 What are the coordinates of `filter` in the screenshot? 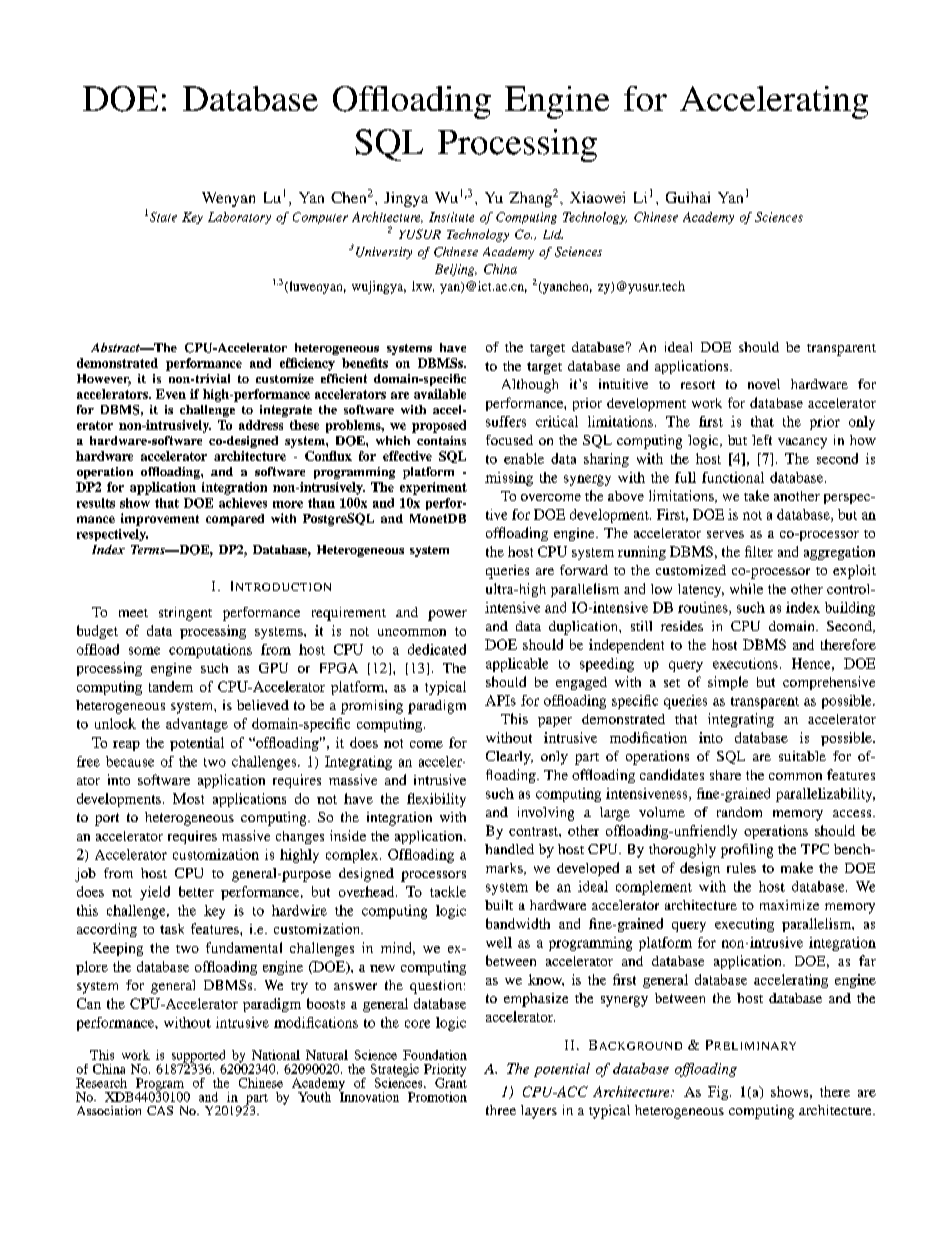 It's located at (759, 551).
